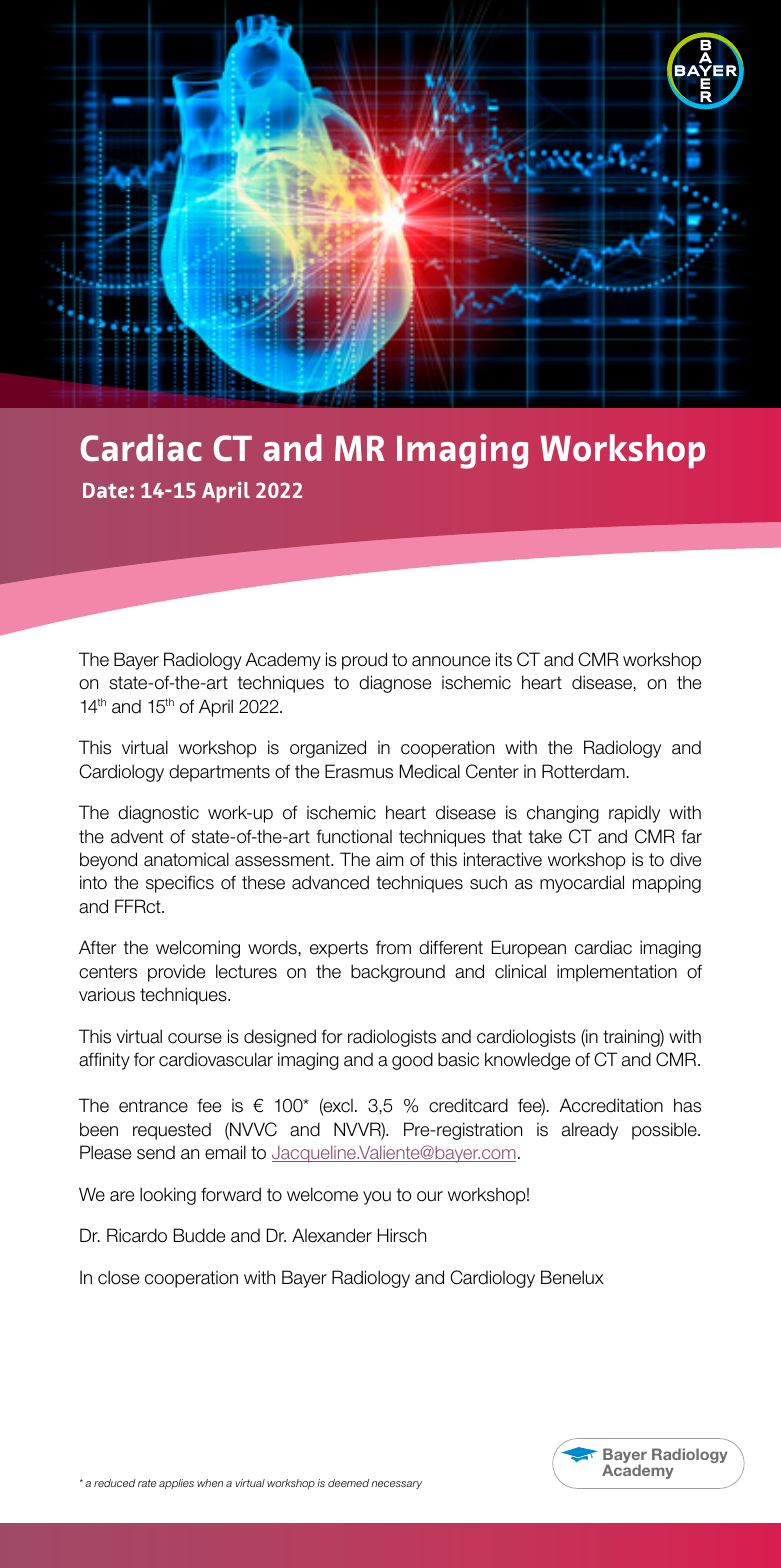 The width and height of the image is (781, 1568). I want to click on Date, so click(105, 490).
